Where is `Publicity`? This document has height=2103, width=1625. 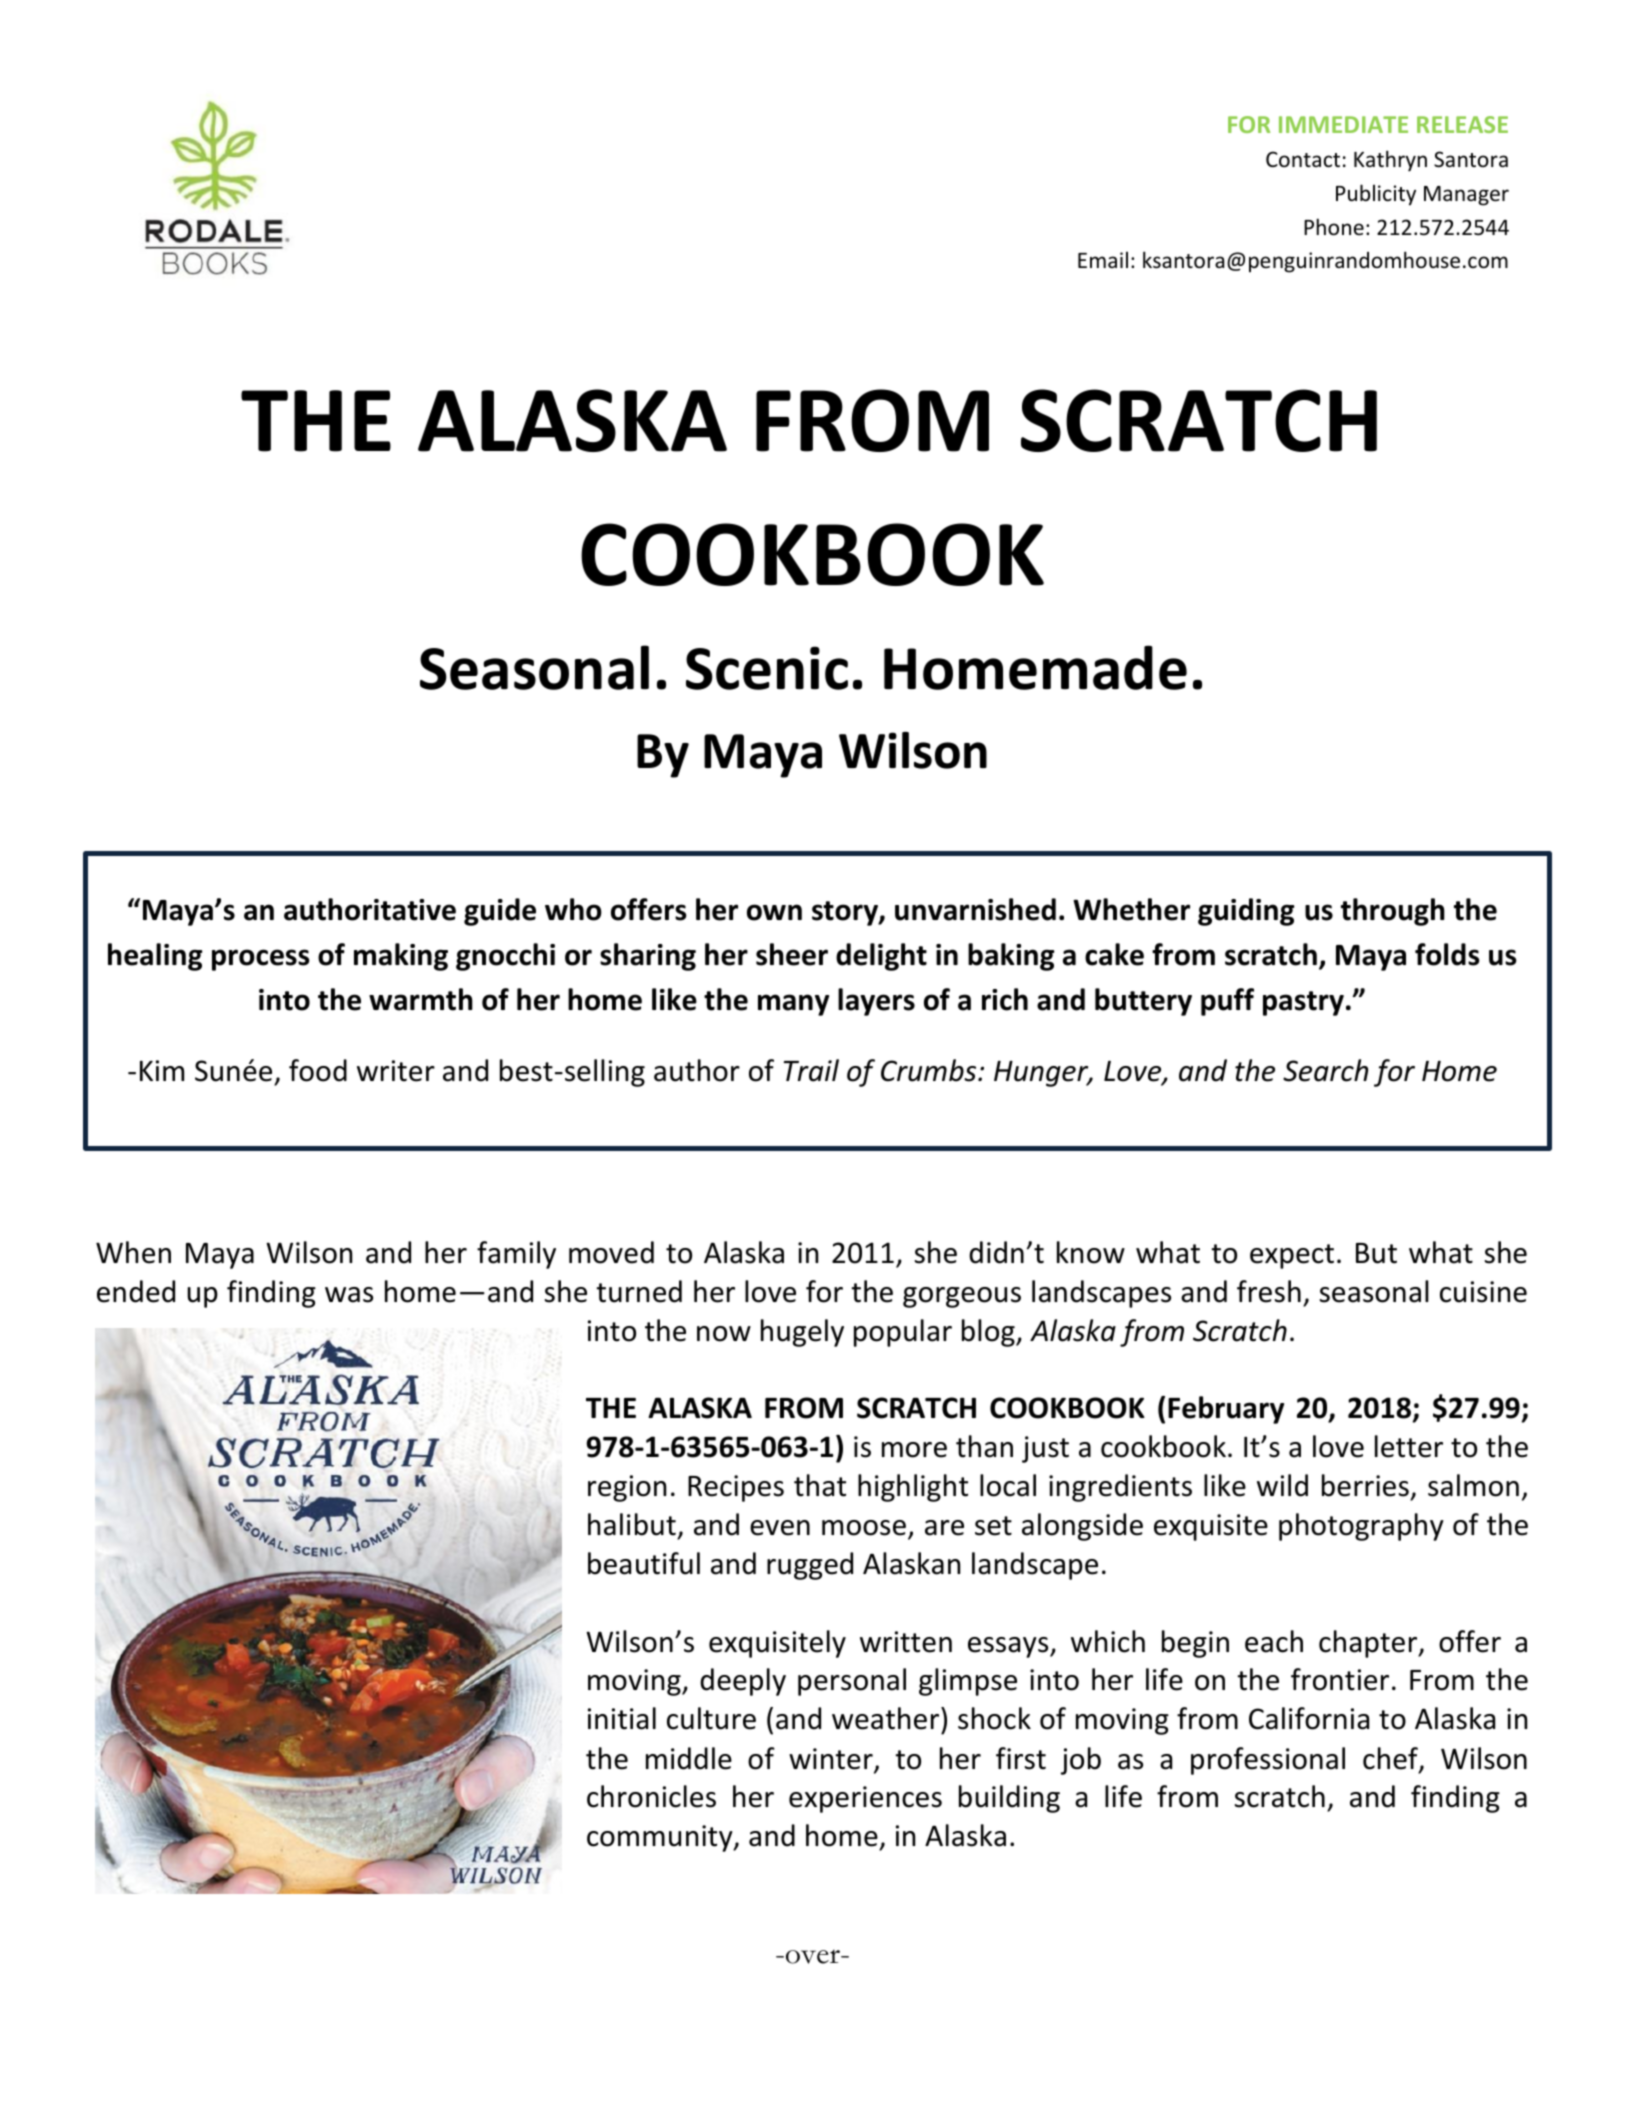 Publicity is located at coordinates (1376, 195).
